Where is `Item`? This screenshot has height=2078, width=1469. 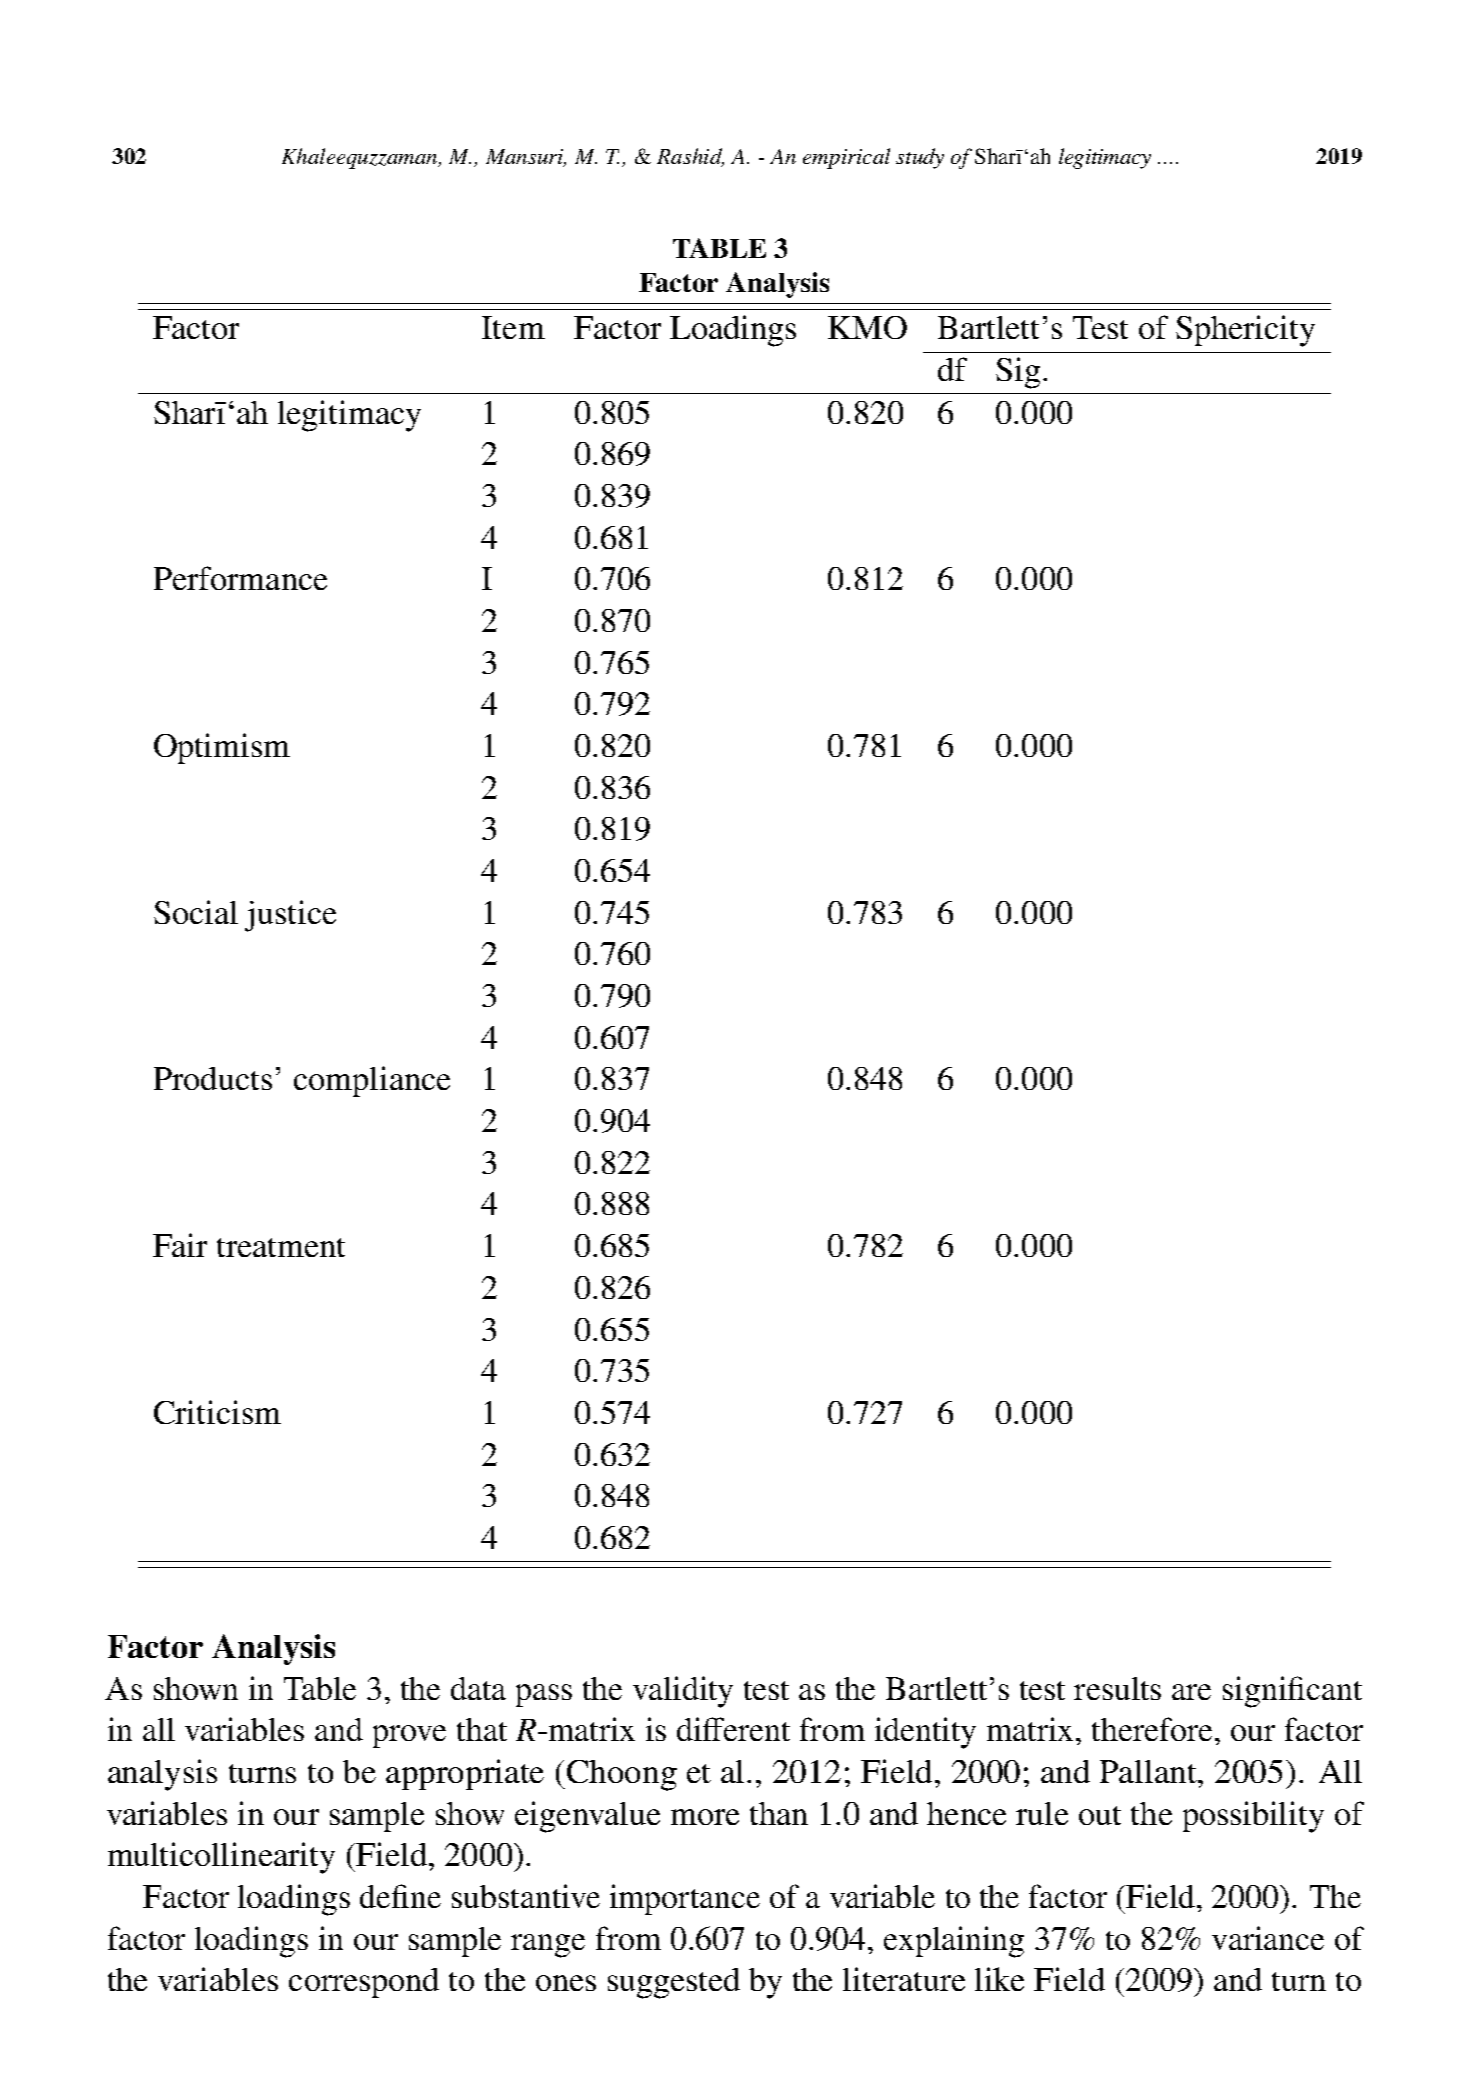
Item is located at coordinates (513, 327).
